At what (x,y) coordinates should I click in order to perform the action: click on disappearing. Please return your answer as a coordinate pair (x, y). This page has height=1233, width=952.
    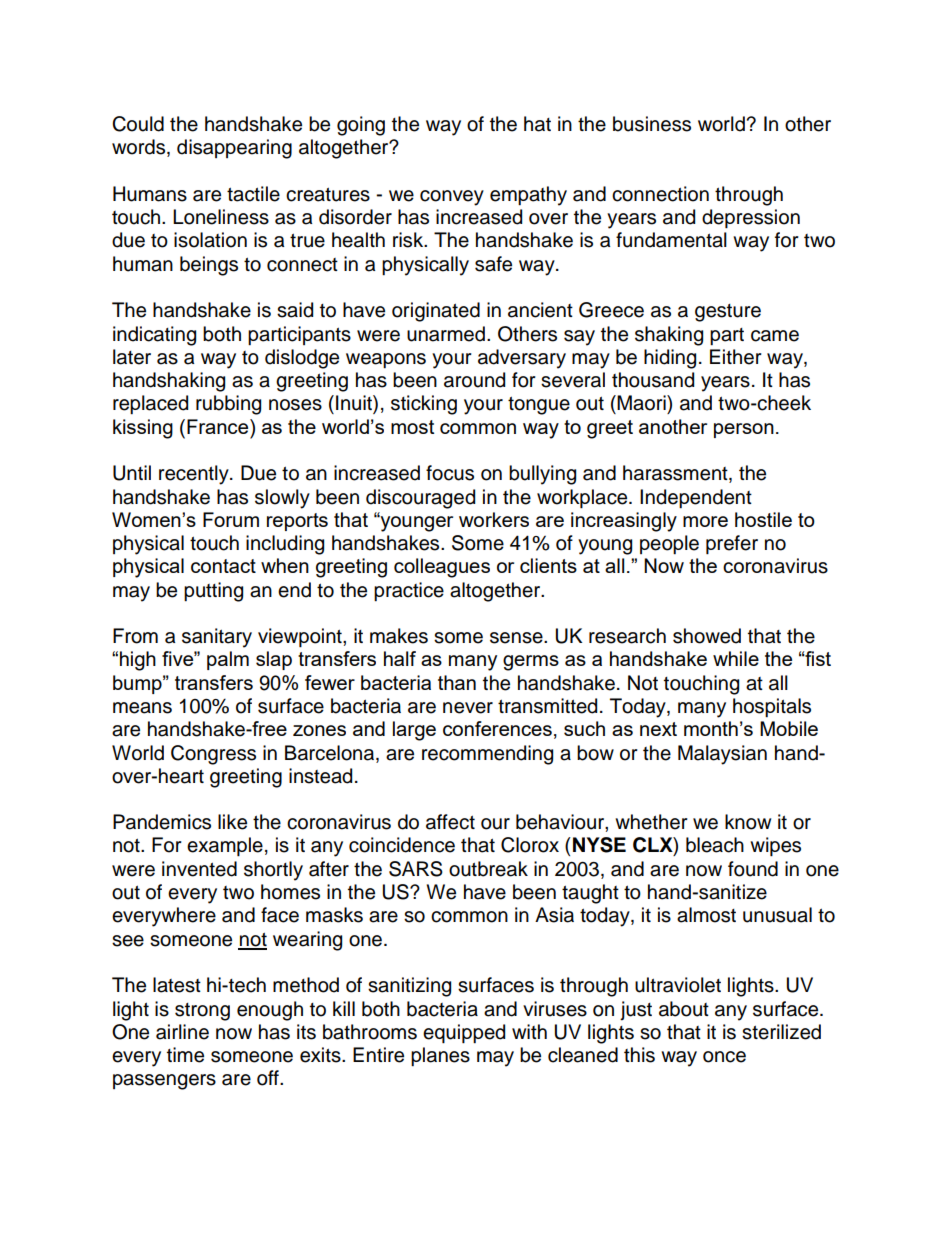
    Looking at the image, I should click on (234, 149).
